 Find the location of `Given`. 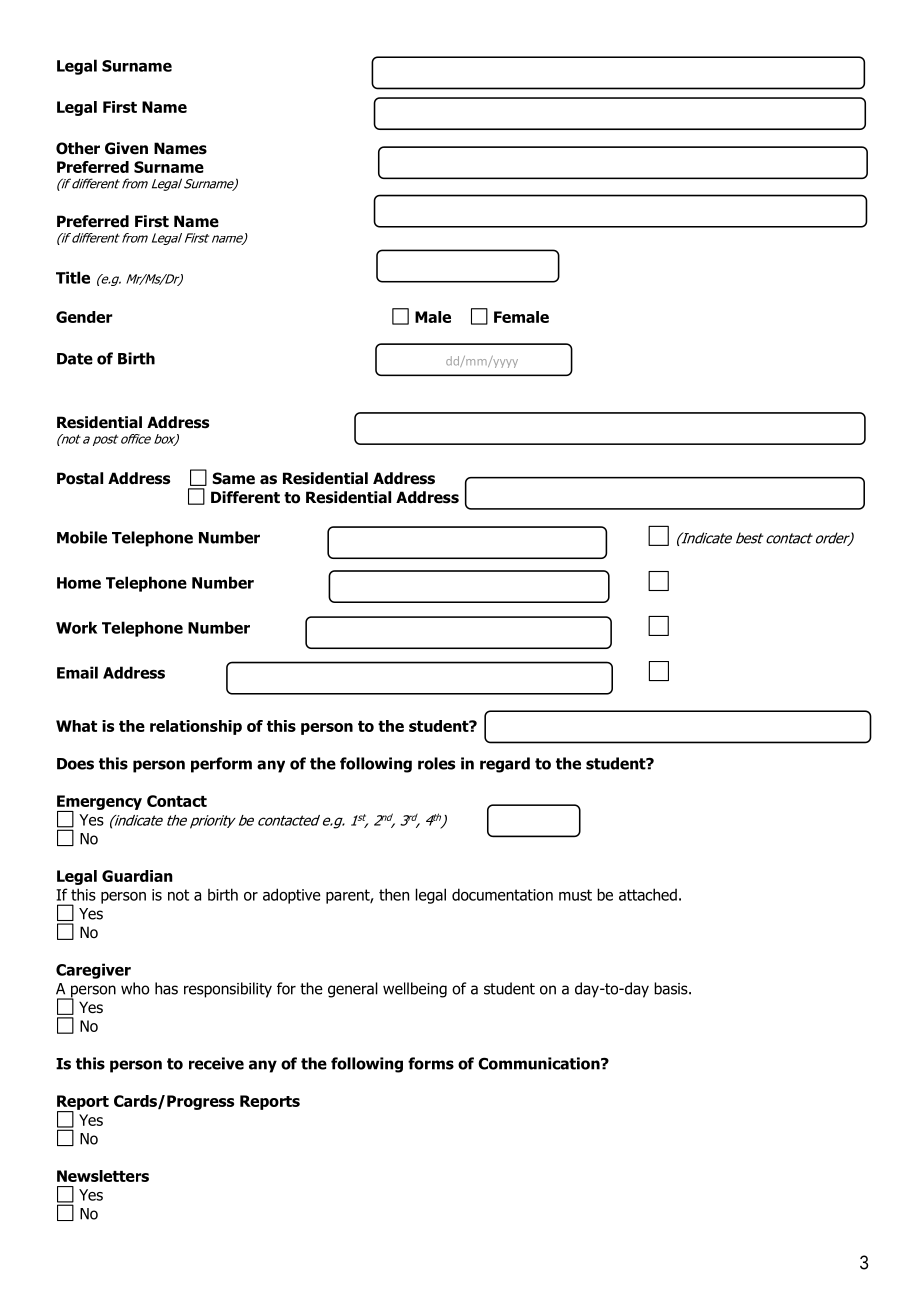

Given is located at coordinates (126, 148).
